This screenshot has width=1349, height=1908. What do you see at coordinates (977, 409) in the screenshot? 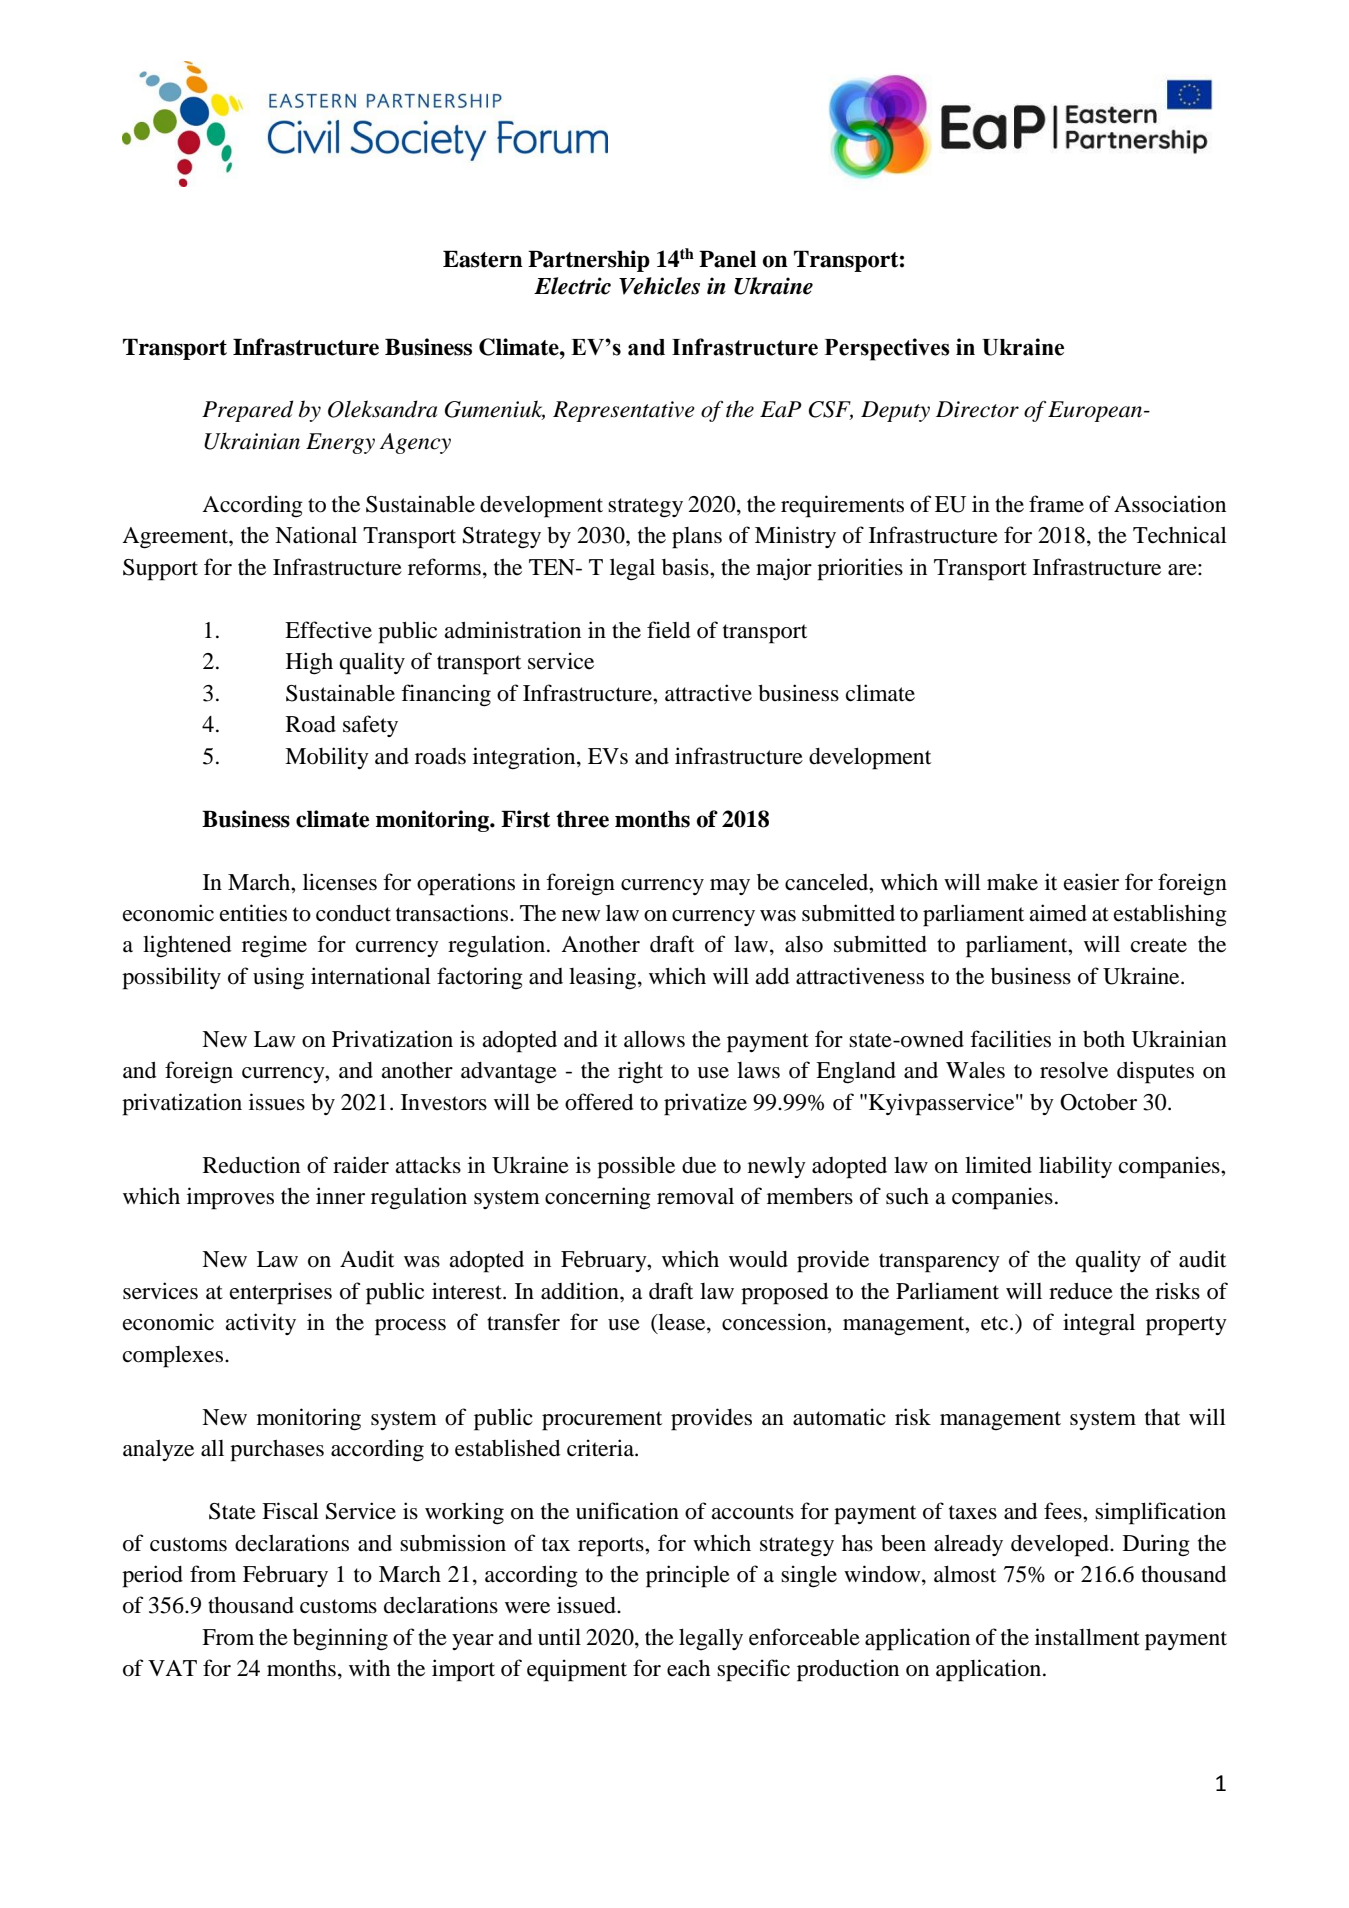
I see `Director` at bounding box center [977, 409].
